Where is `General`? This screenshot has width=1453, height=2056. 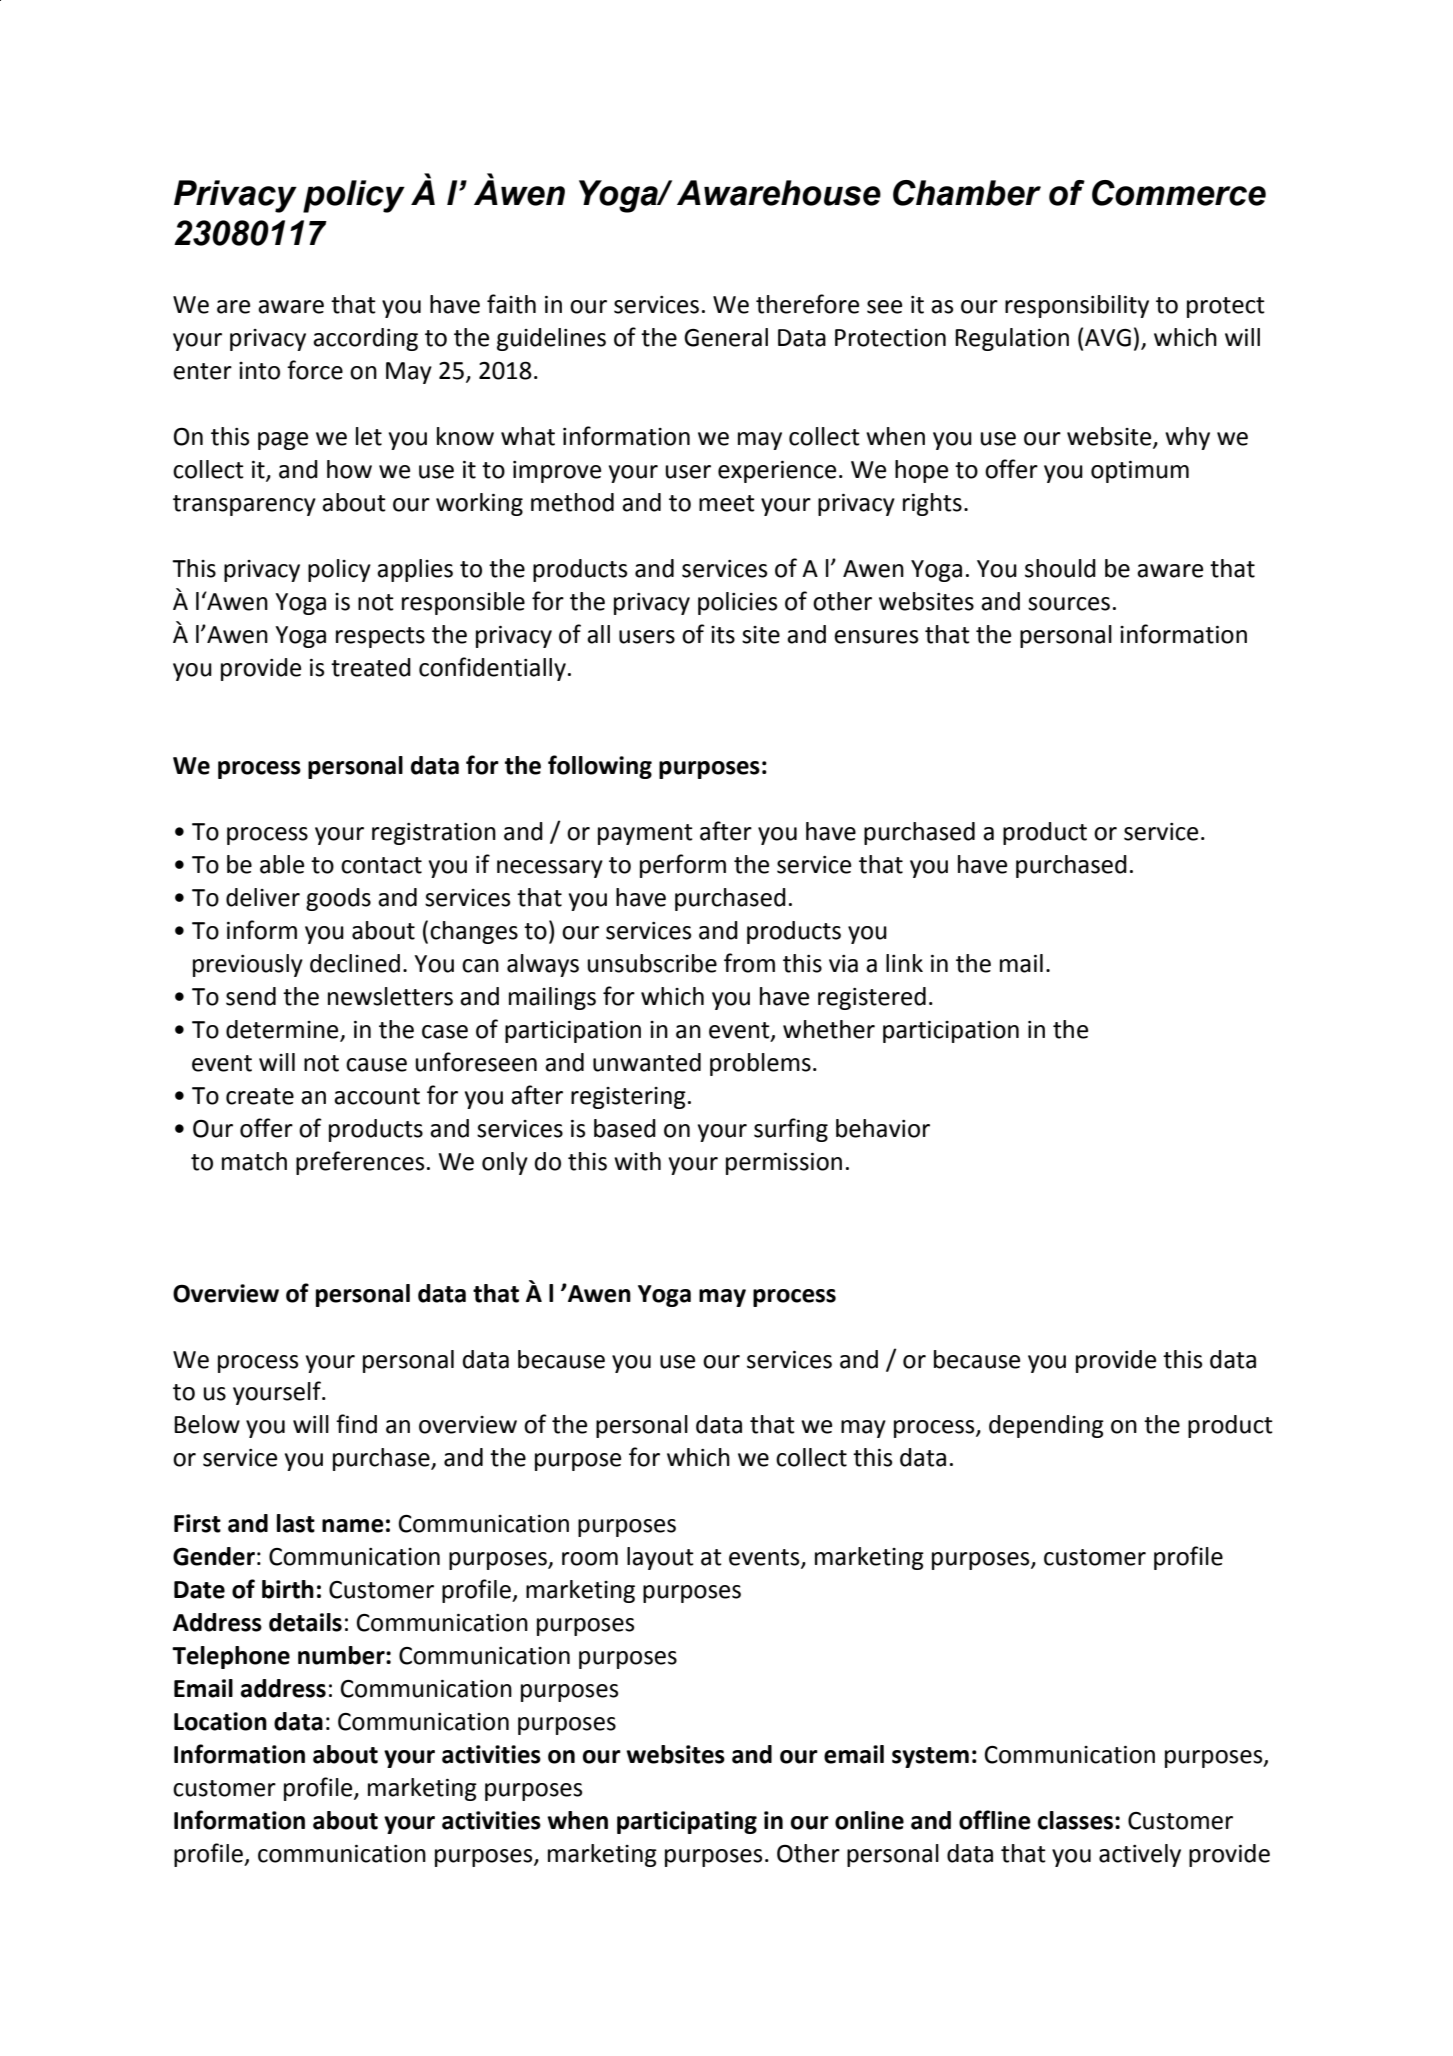
General is located at coordinates (726, 337).
